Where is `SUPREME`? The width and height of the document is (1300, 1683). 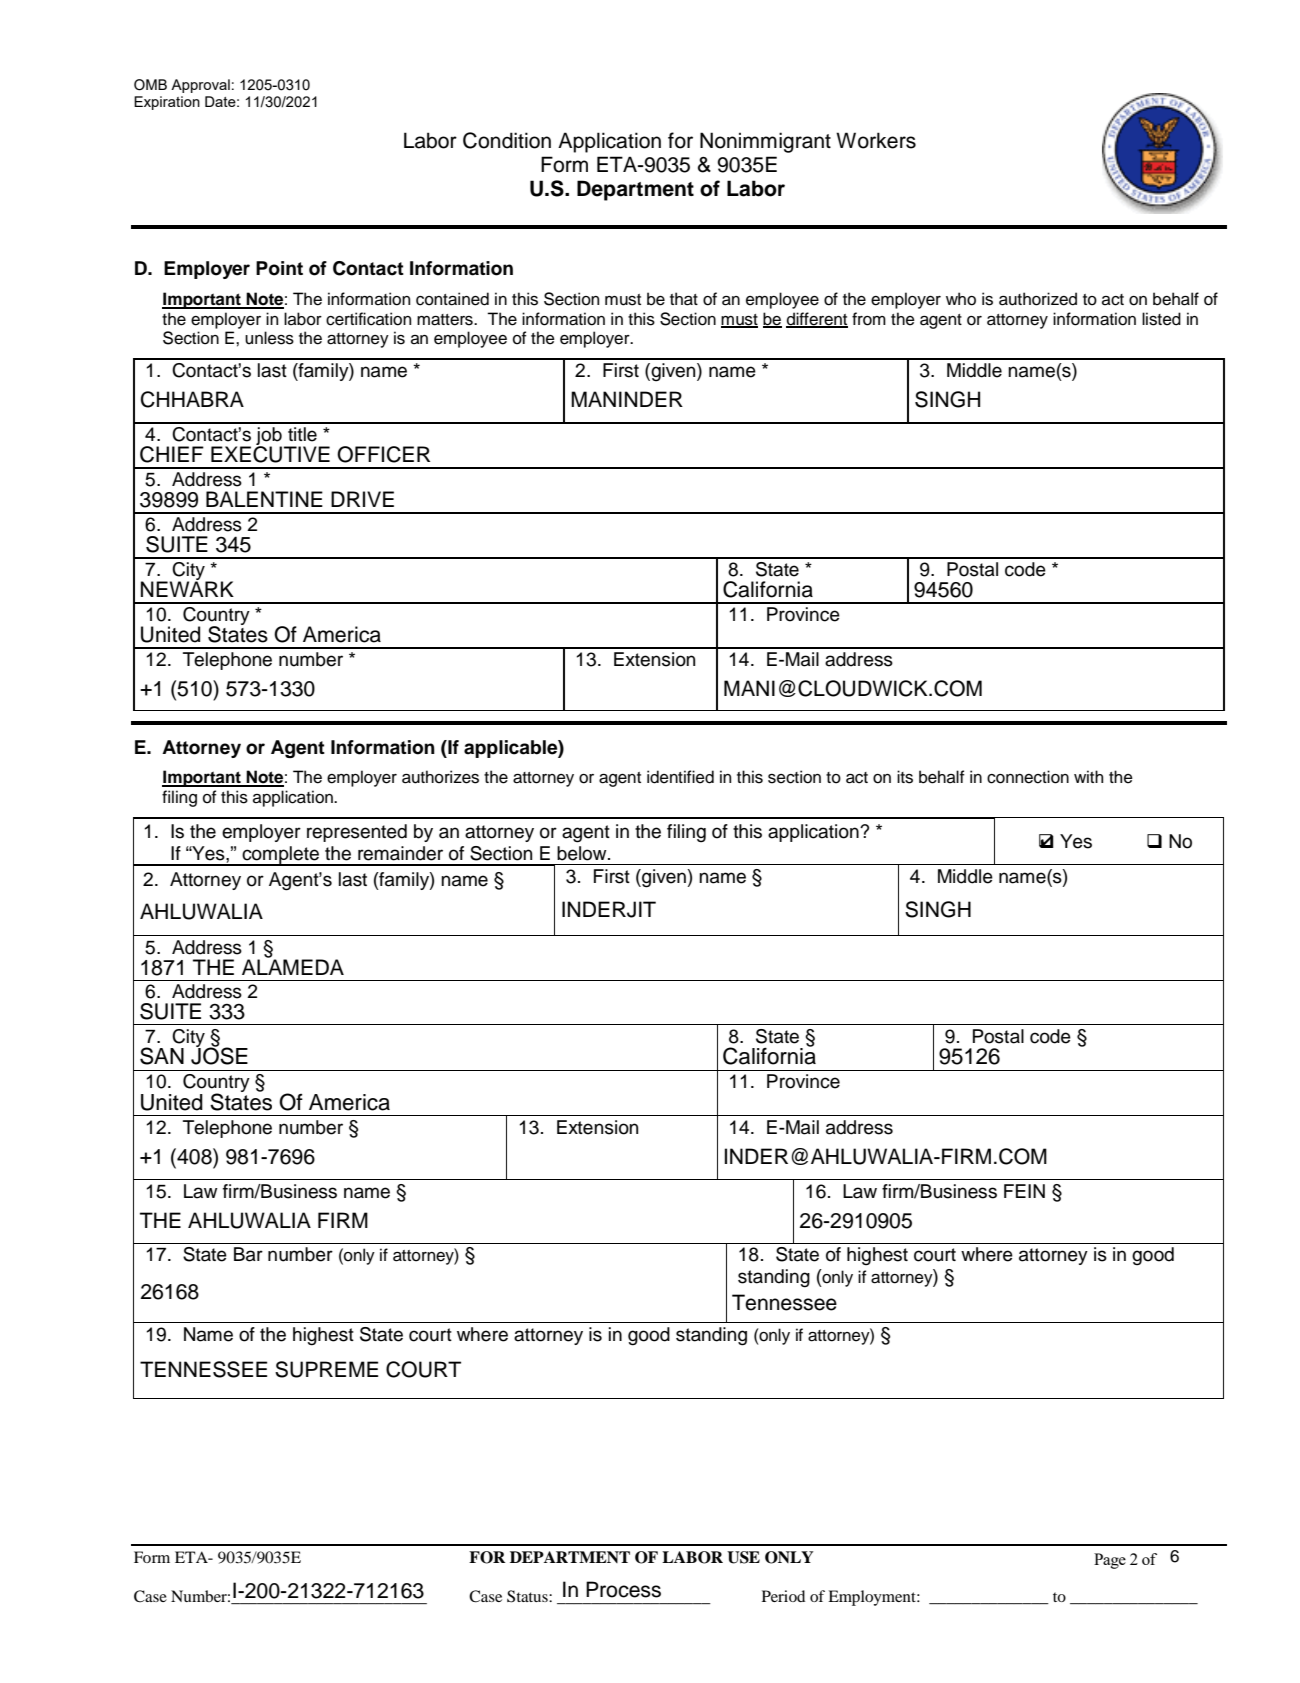 SUPREME is located at coordinates (326, 1369).
